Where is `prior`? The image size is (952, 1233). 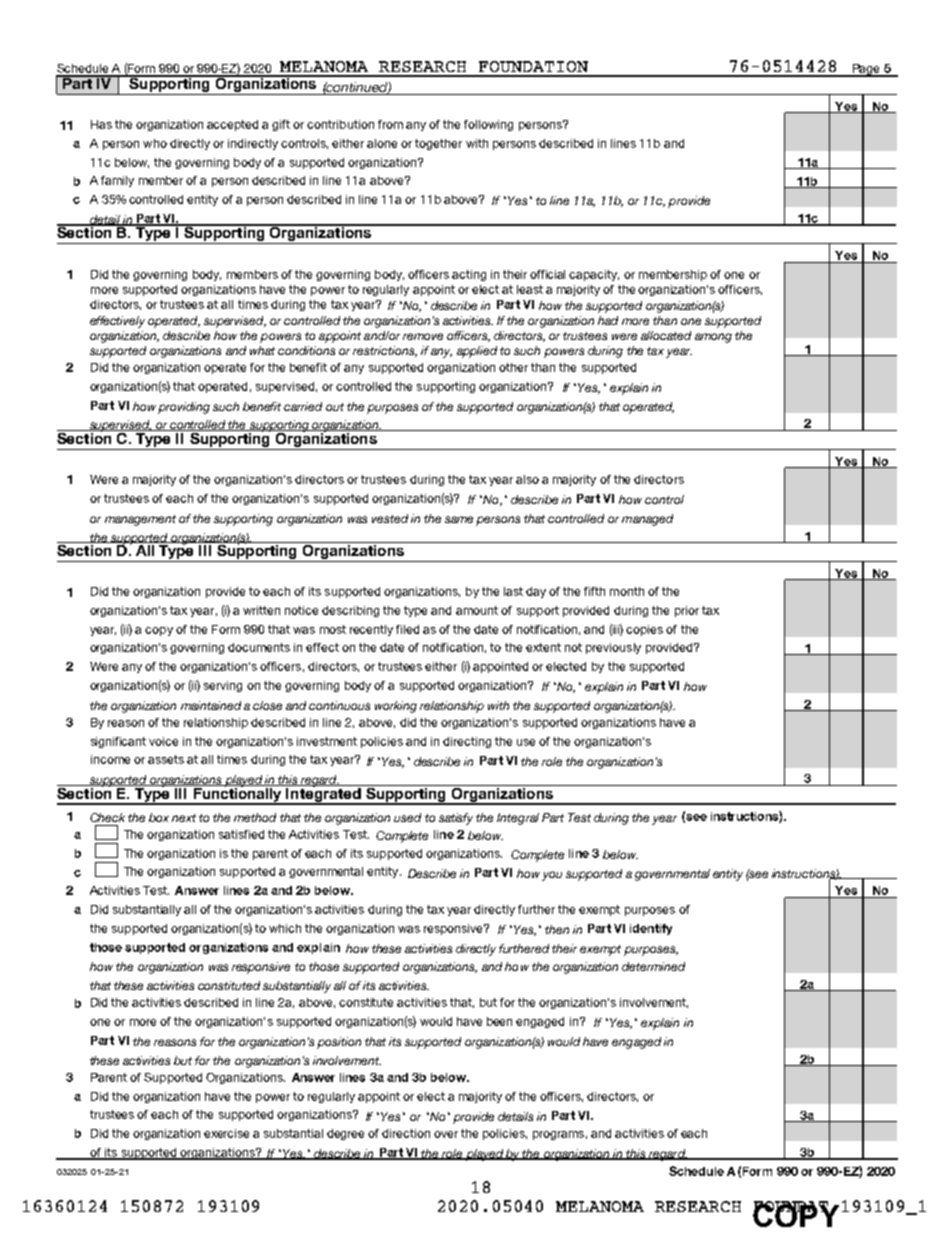
prior is located at coordinates (687, 611).
